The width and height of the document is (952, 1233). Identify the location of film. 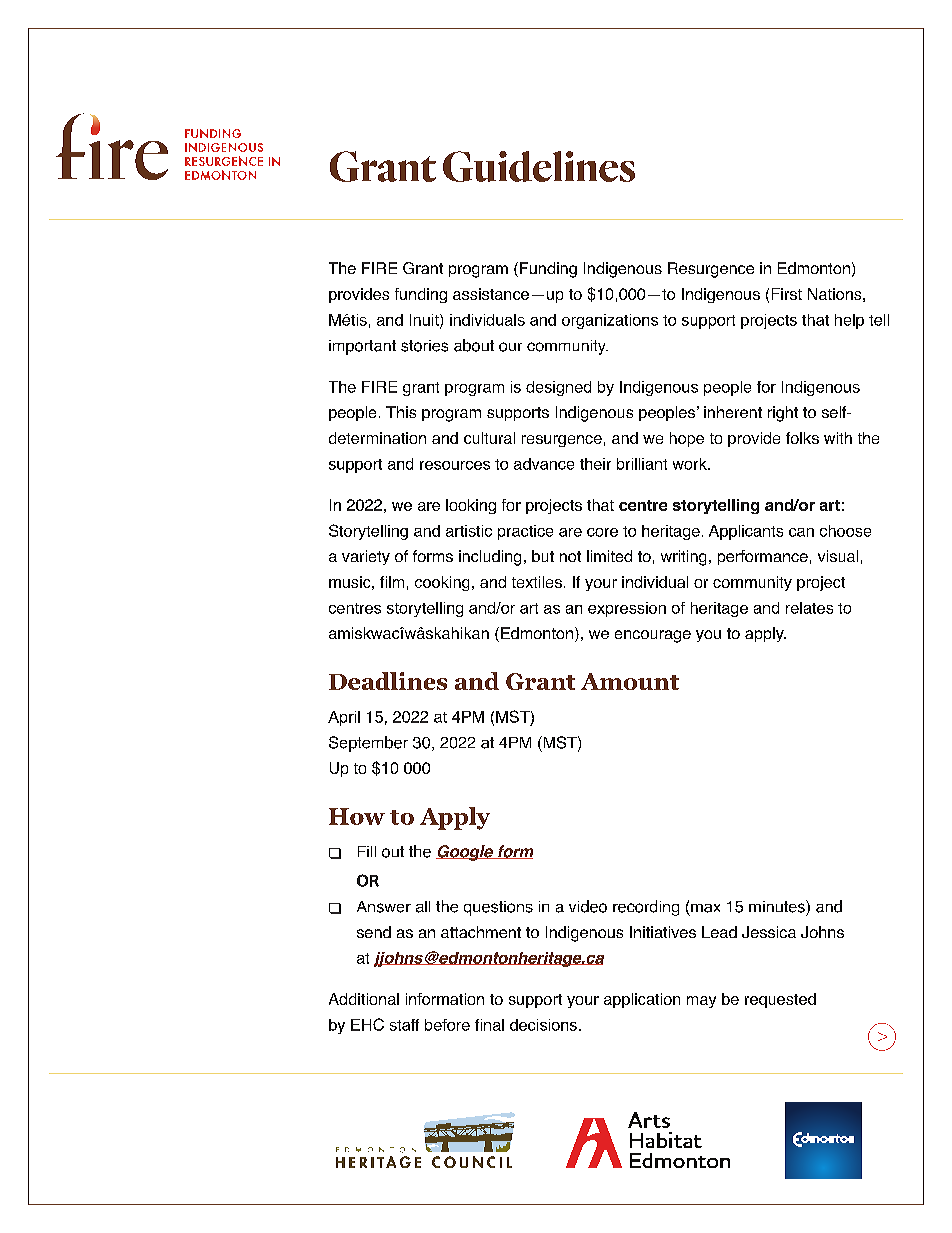
(392, 582).
